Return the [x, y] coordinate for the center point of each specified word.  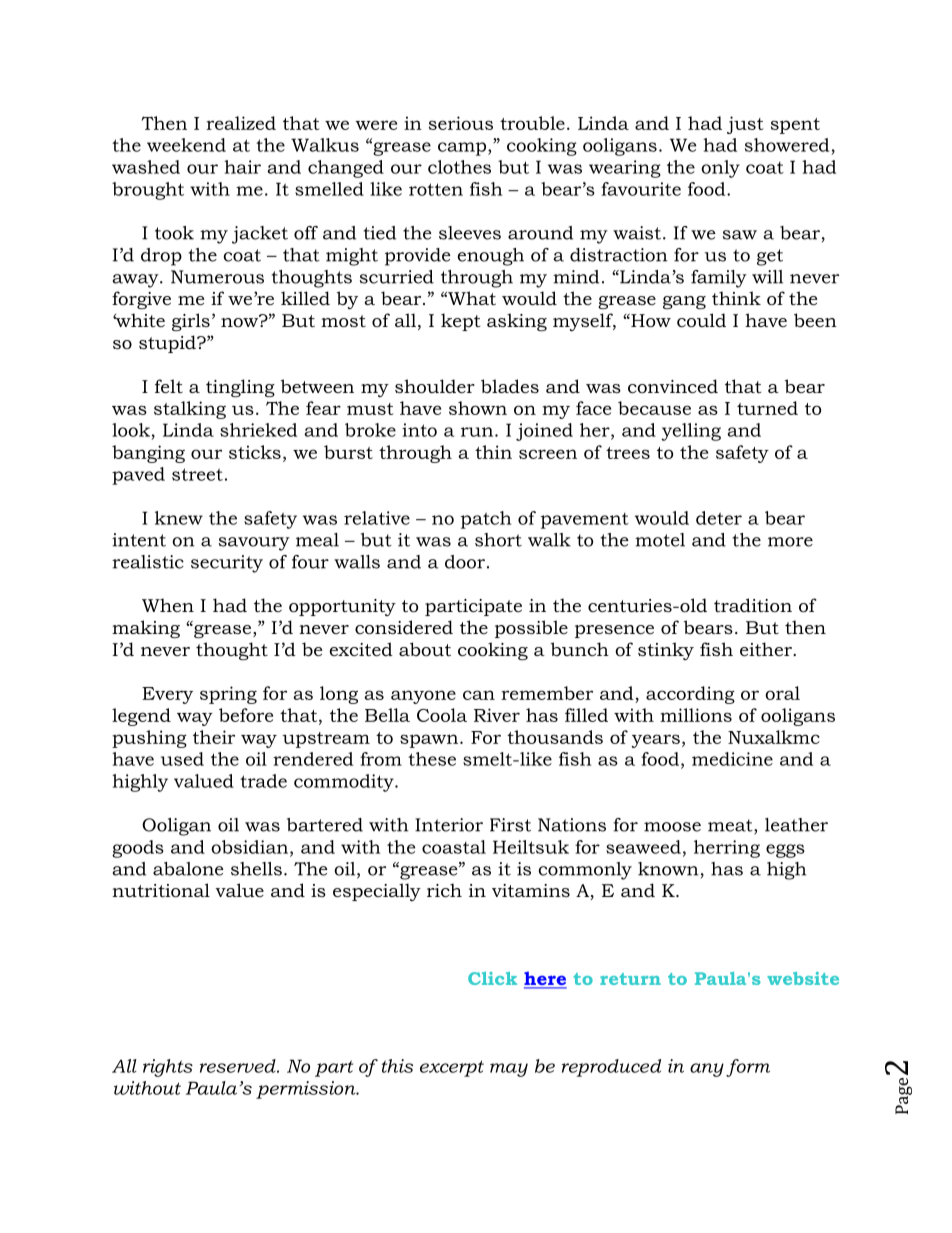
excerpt [452, 1068]
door [465, 562]
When [168, 605]
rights [168, 1068]
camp [463, 149]
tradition [753, 605]
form [748, 1068]
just [745, 125]
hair [242, 167]
